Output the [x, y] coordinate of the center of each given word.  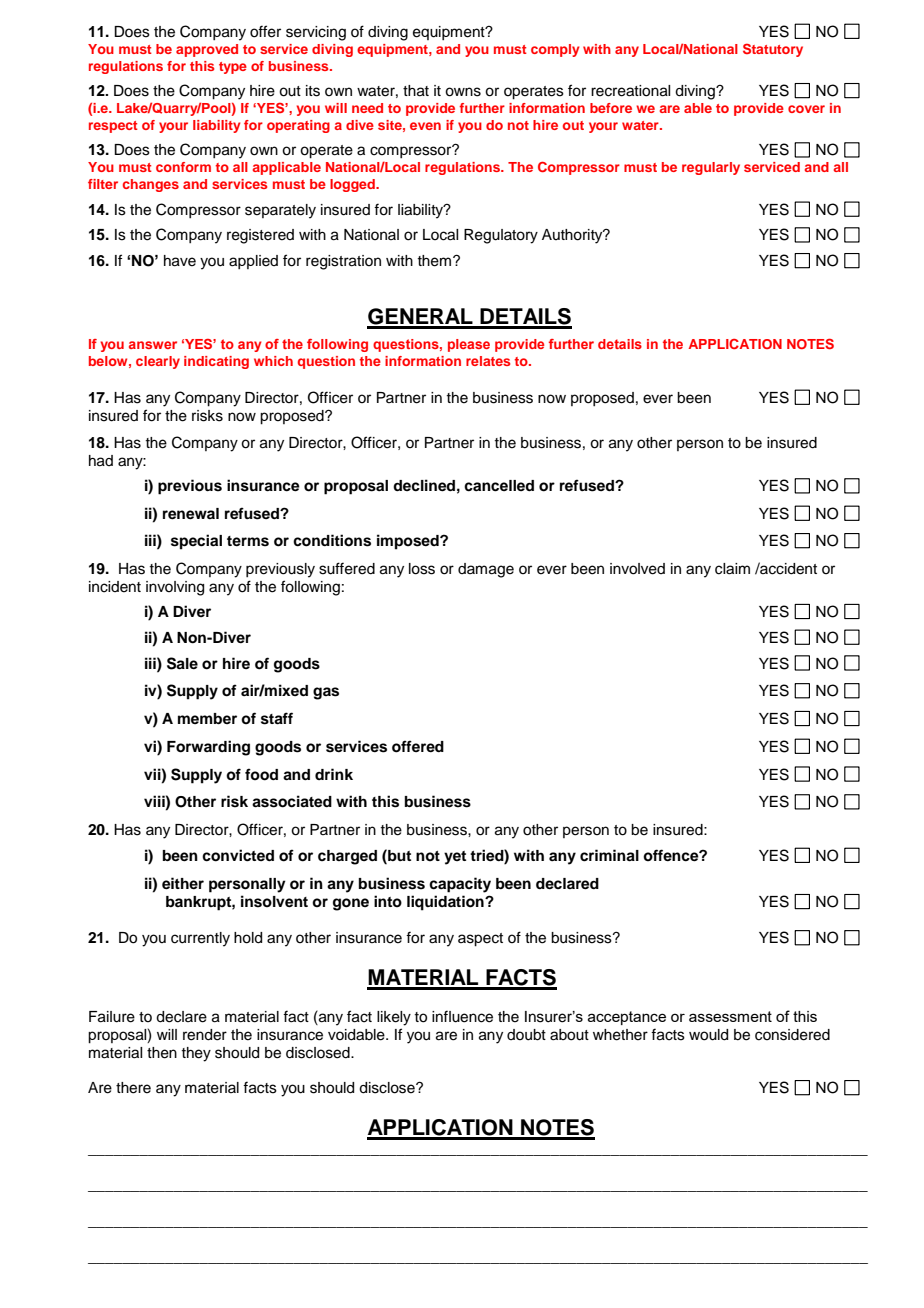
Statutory [773, 50]
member [207, 718]
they [196, 1054]
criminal [609, 855]
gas [326, 693]
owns [463, 92]
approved [207, 50]
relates [488, 361]
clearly [158, 362]
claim [732, 569]
